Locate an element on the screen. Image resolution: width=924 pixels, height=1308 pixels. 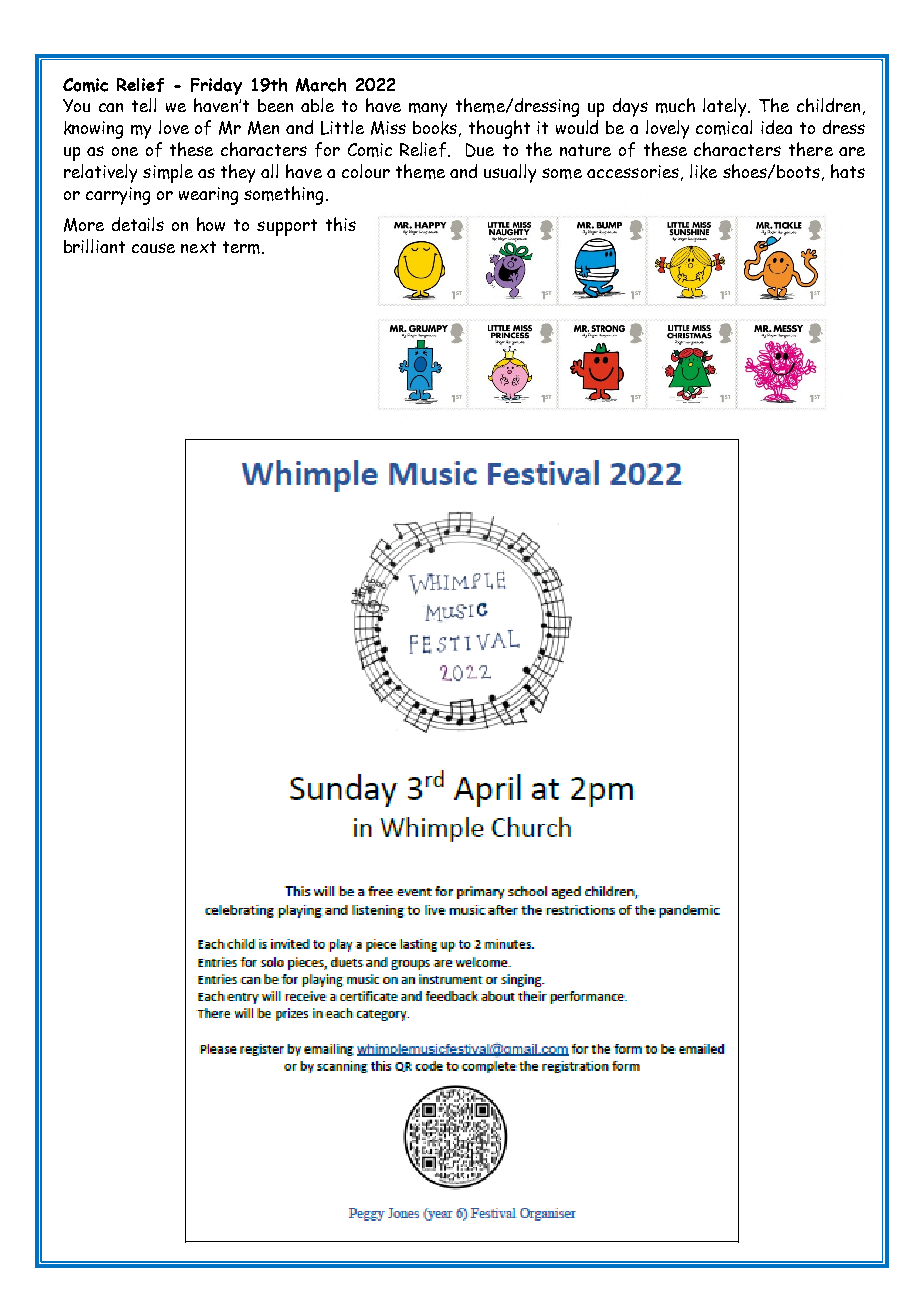
idea is located at coordinates (776, 127).
